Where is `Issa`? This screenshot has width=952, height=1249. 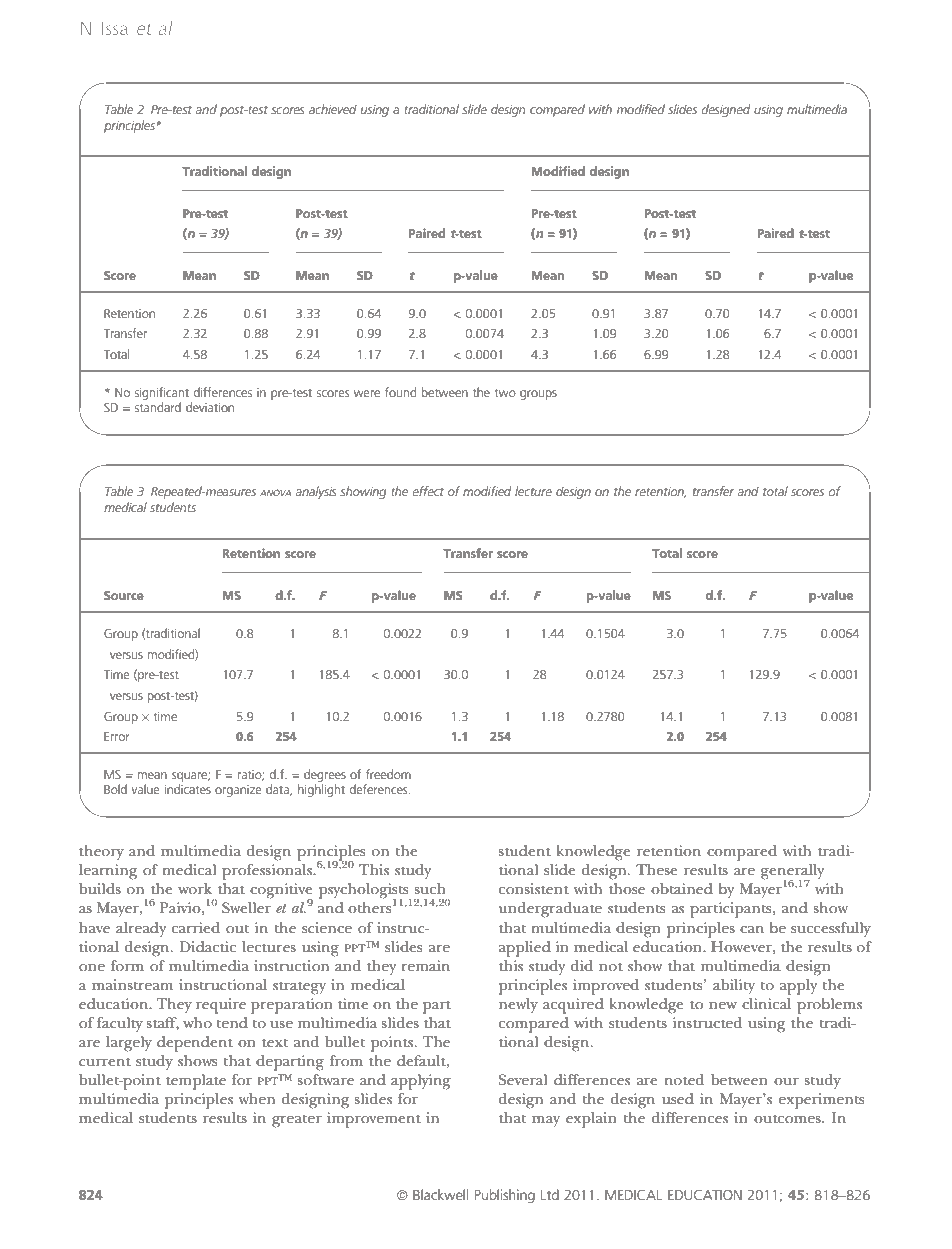
Issa is located at coordinates (115, 28).
